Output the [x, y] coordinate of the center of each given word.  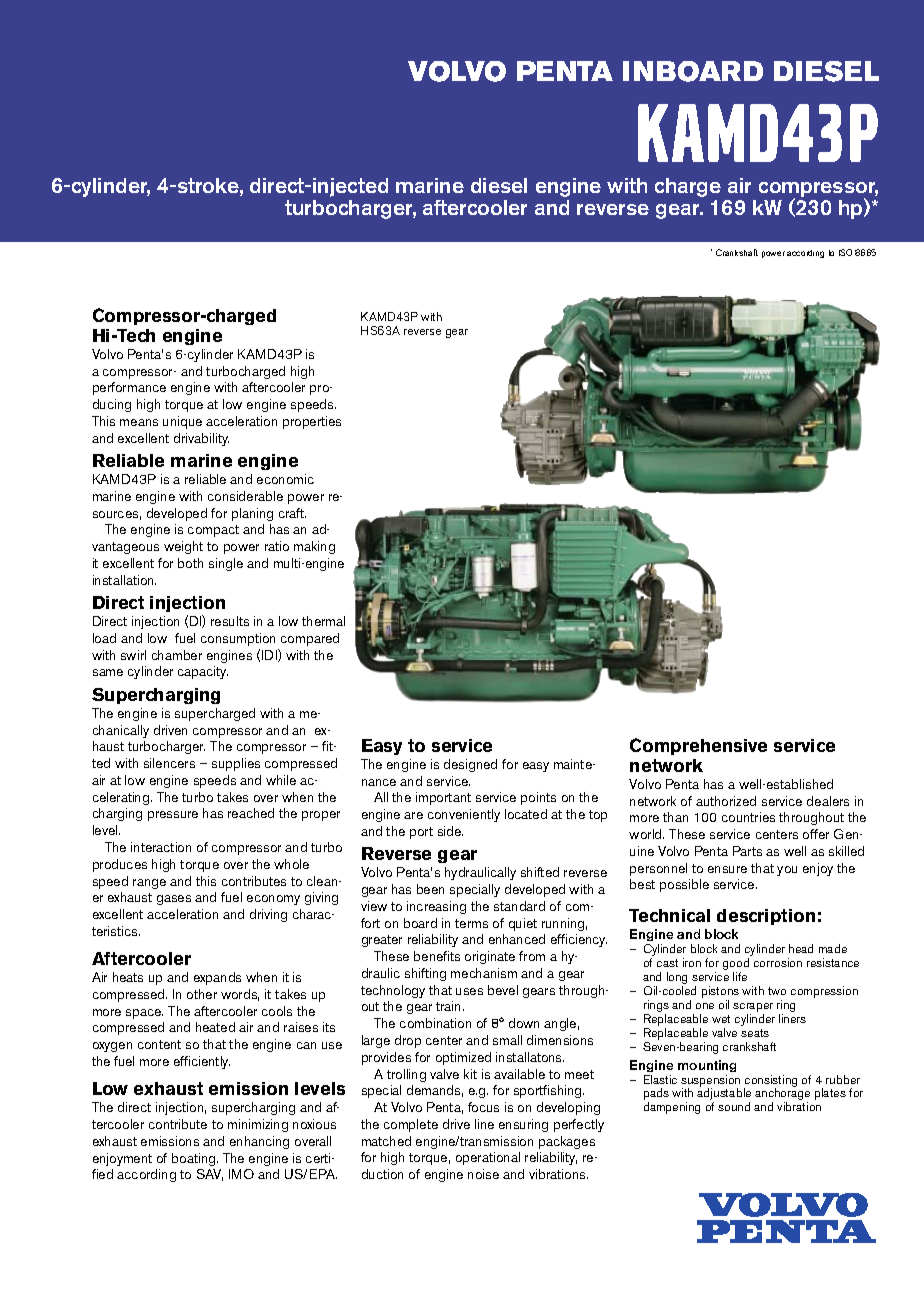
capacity [203, 672]
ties [331, 421]
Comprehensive [698, 746]
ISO [845, 252]
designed [470, 765]
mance [147, 388]
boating [195, 1159]
